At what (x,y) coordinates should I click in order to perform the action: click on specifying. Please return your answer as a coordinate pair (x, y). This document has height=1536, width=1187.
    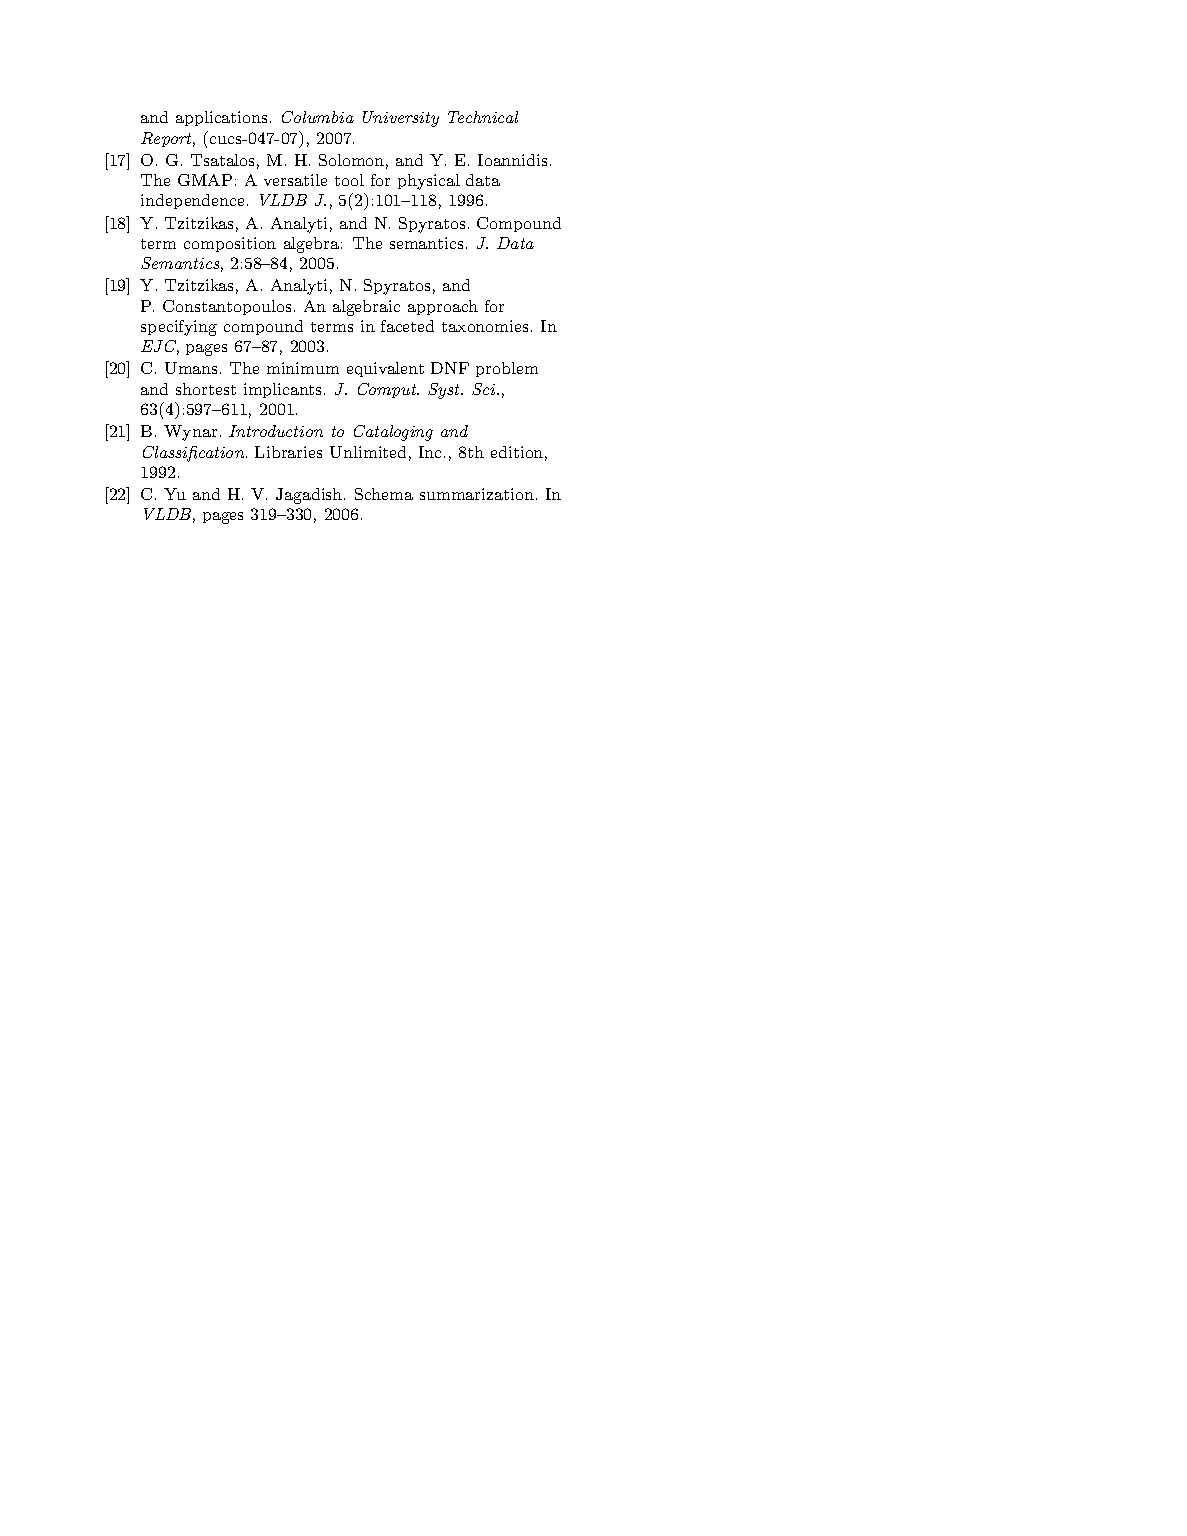
    Looking at the image, I should click on (179, 328).
